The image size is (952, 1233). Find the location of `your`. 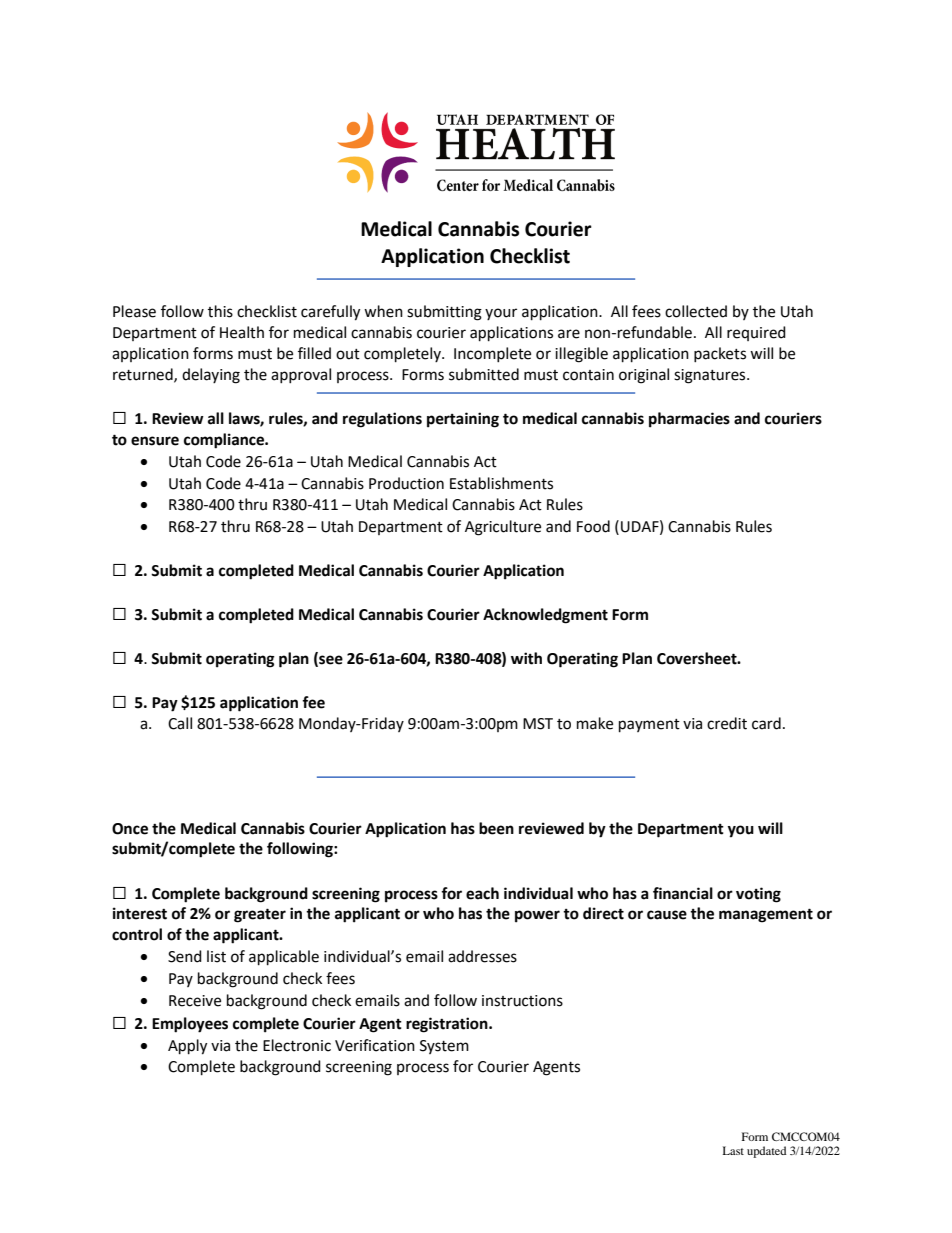

your is located at coordinates (501, 314).
